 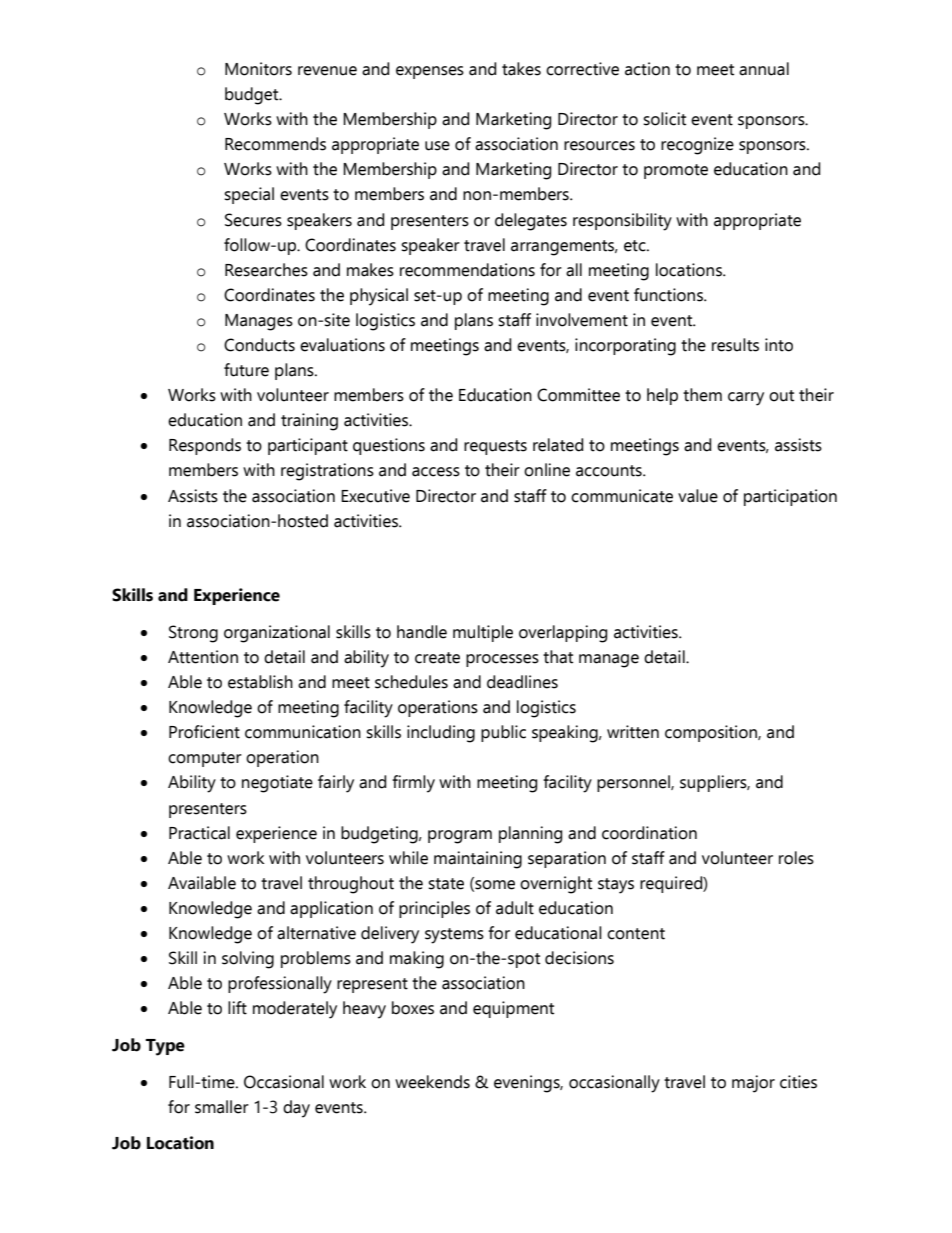 I want to click on Monitors, so click(x=258, y=69).
